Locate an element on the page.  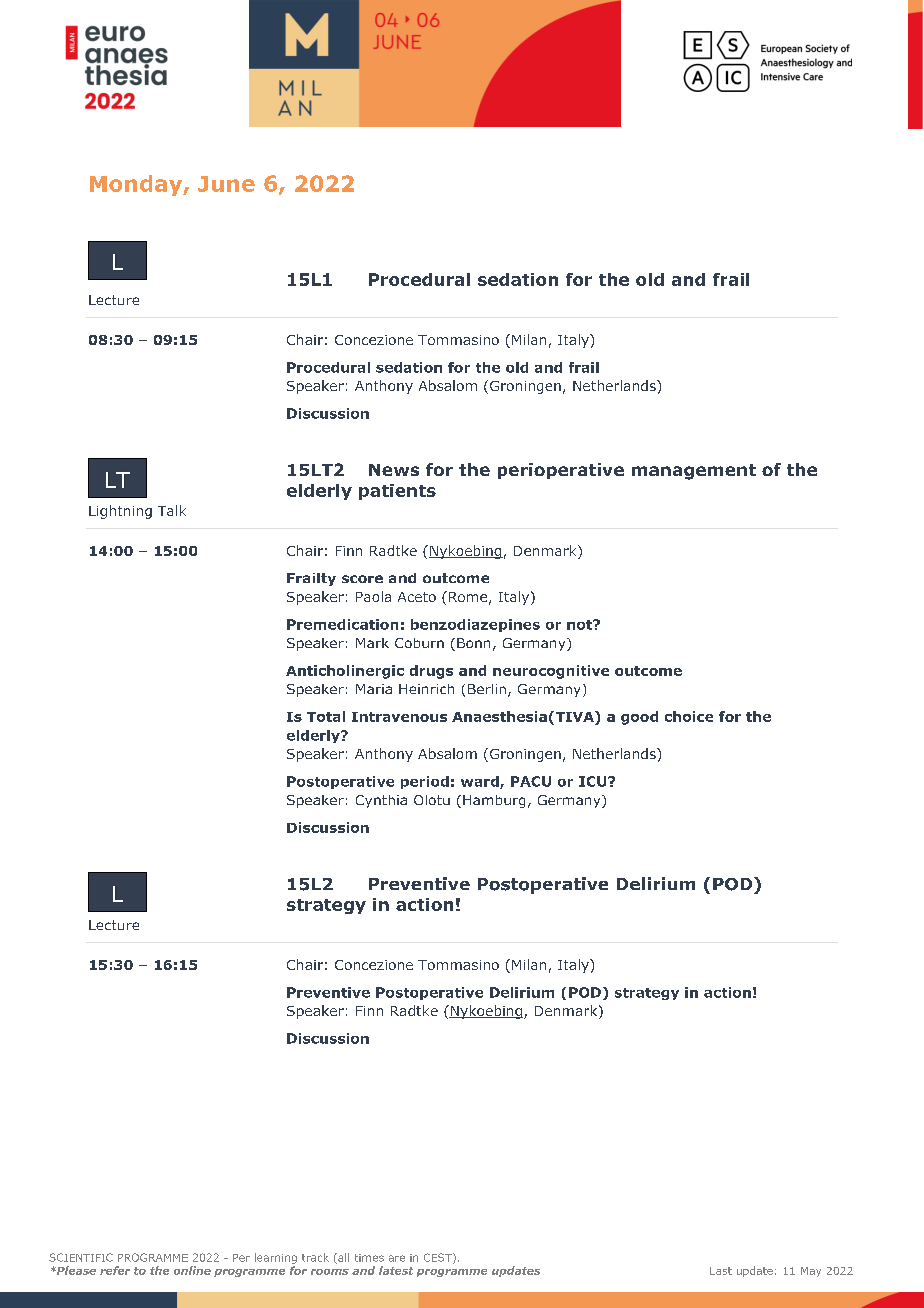
Total is located at coordinates (326, 716).
